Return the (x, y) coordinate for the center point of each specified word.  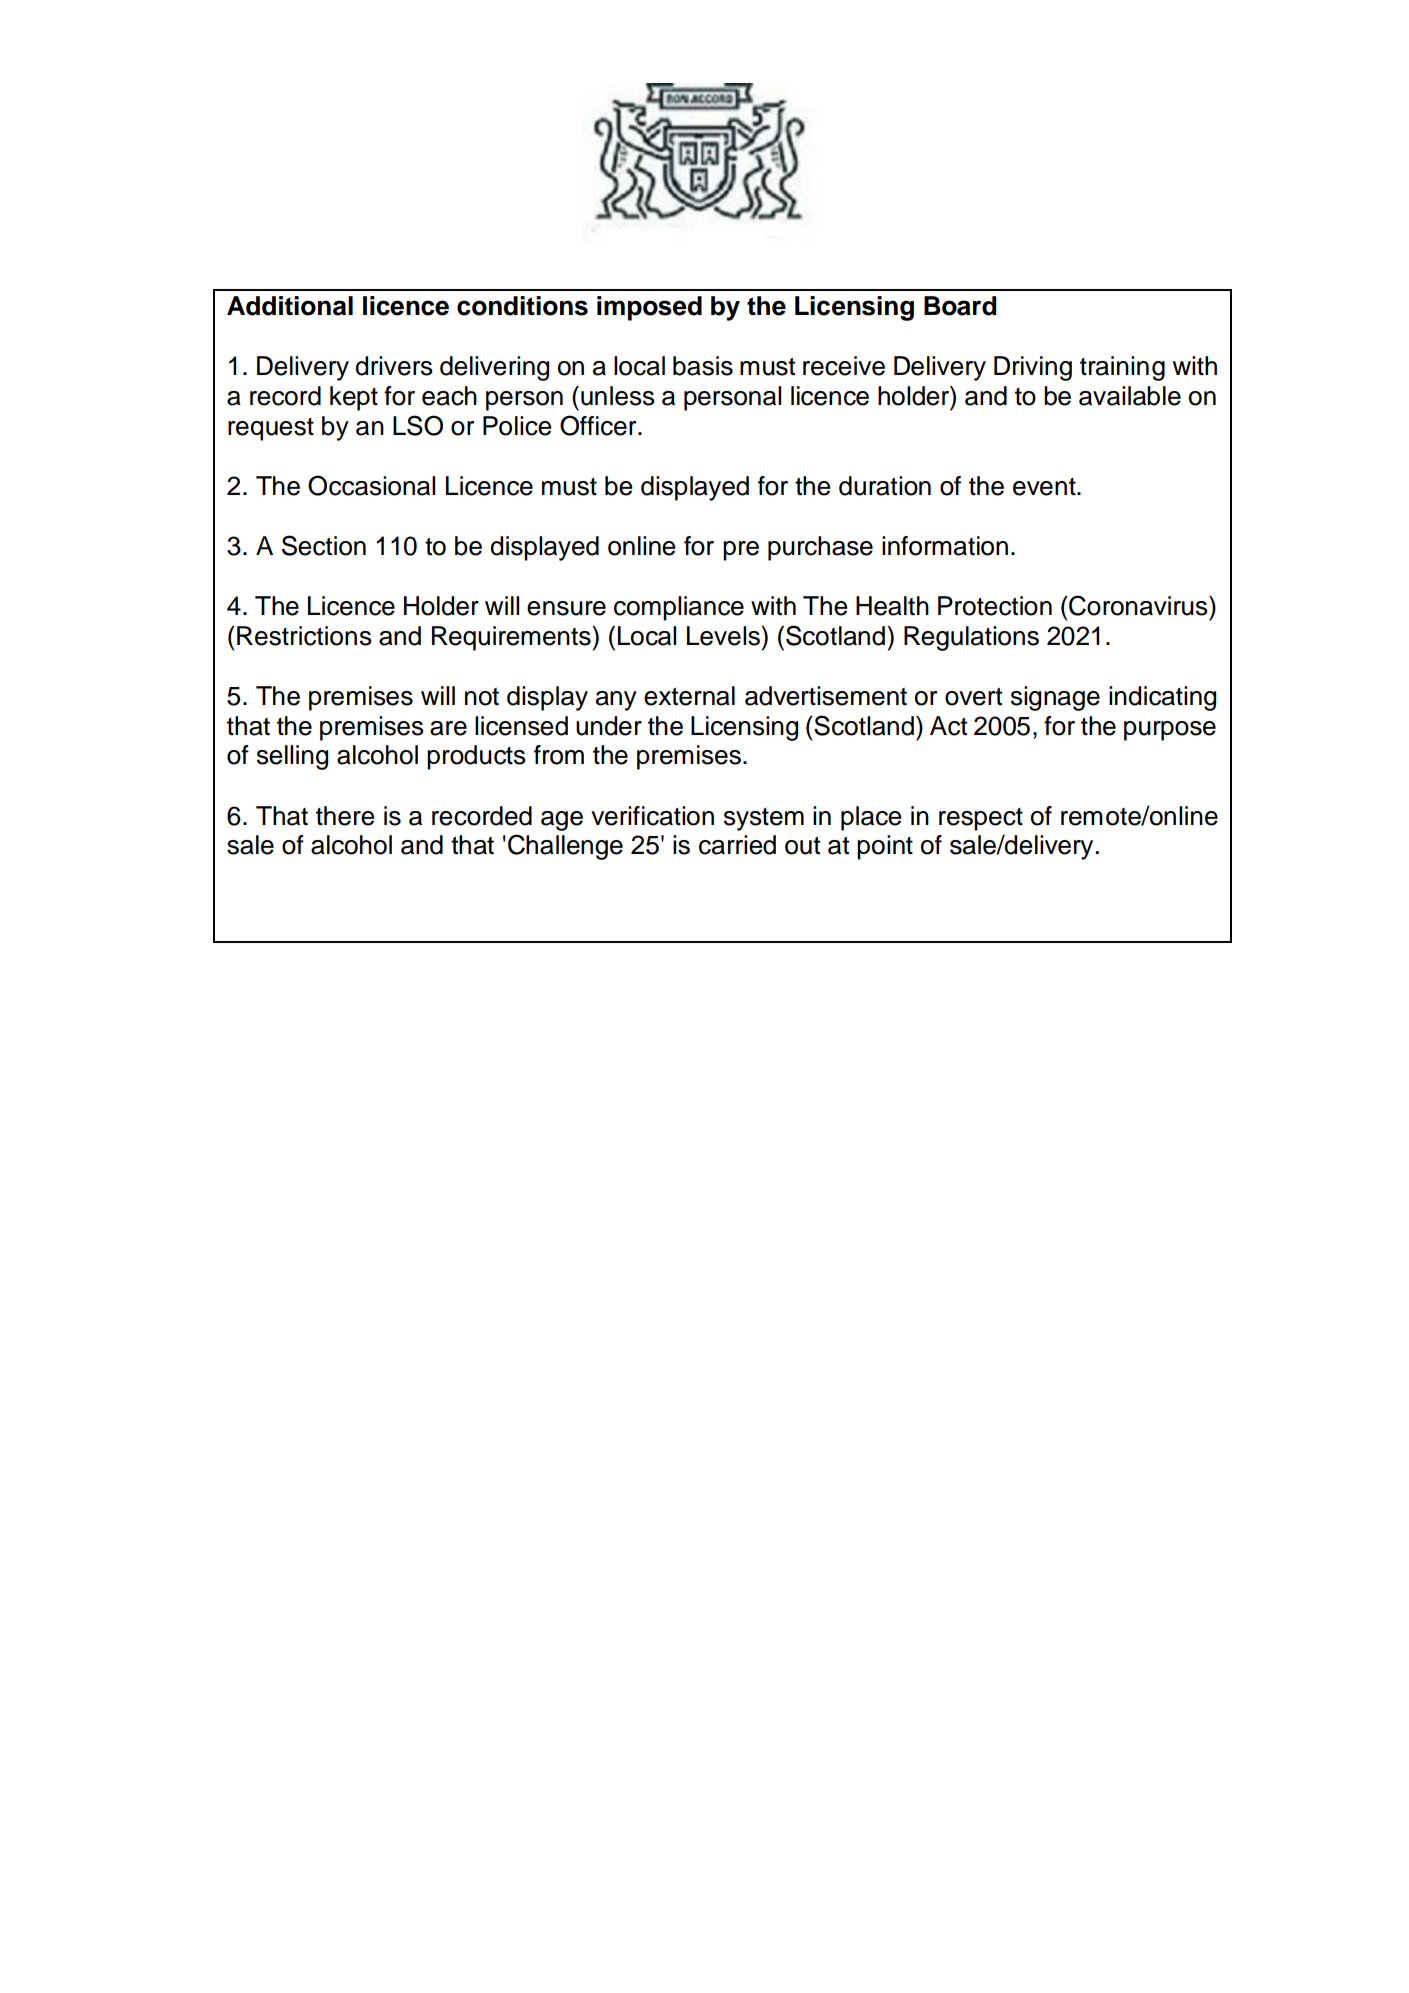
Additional (290, 306)
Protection (995, 606)
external (689, 696)
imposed (649, 308)
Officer (599, 425)
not (482, 697)
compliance (679, 608)
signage (1055, 698)
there (345, 816)
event (1045, 487)
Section (324, 545)
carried (737, 845)
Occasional (371, 485)
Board (960, 306)
